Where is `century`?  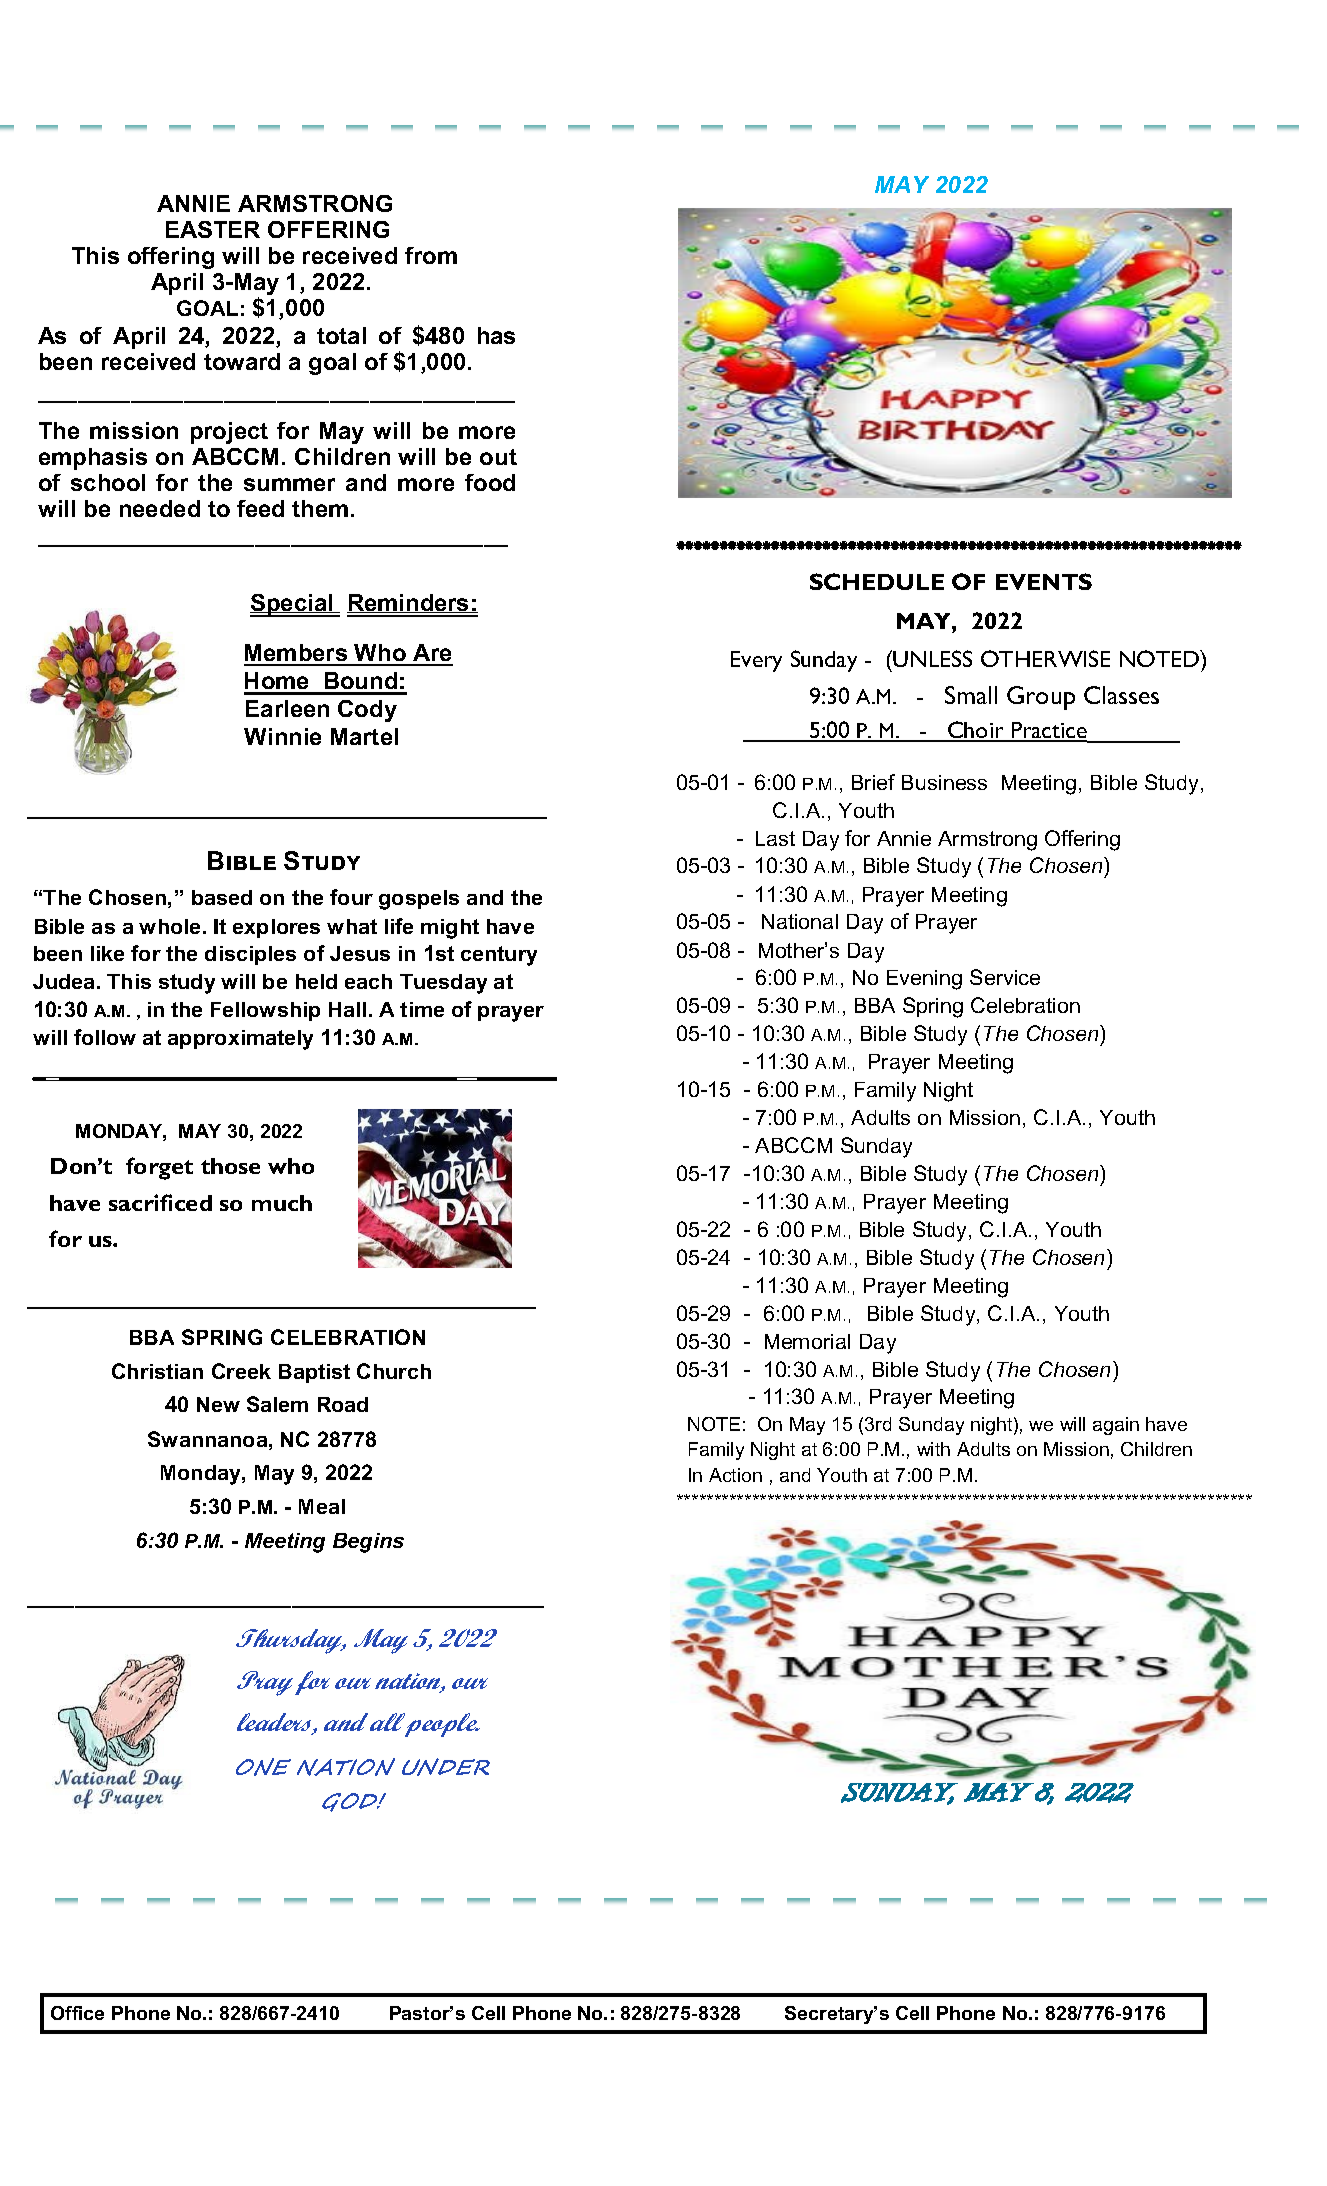
century is located at coordinates (499, 956).
